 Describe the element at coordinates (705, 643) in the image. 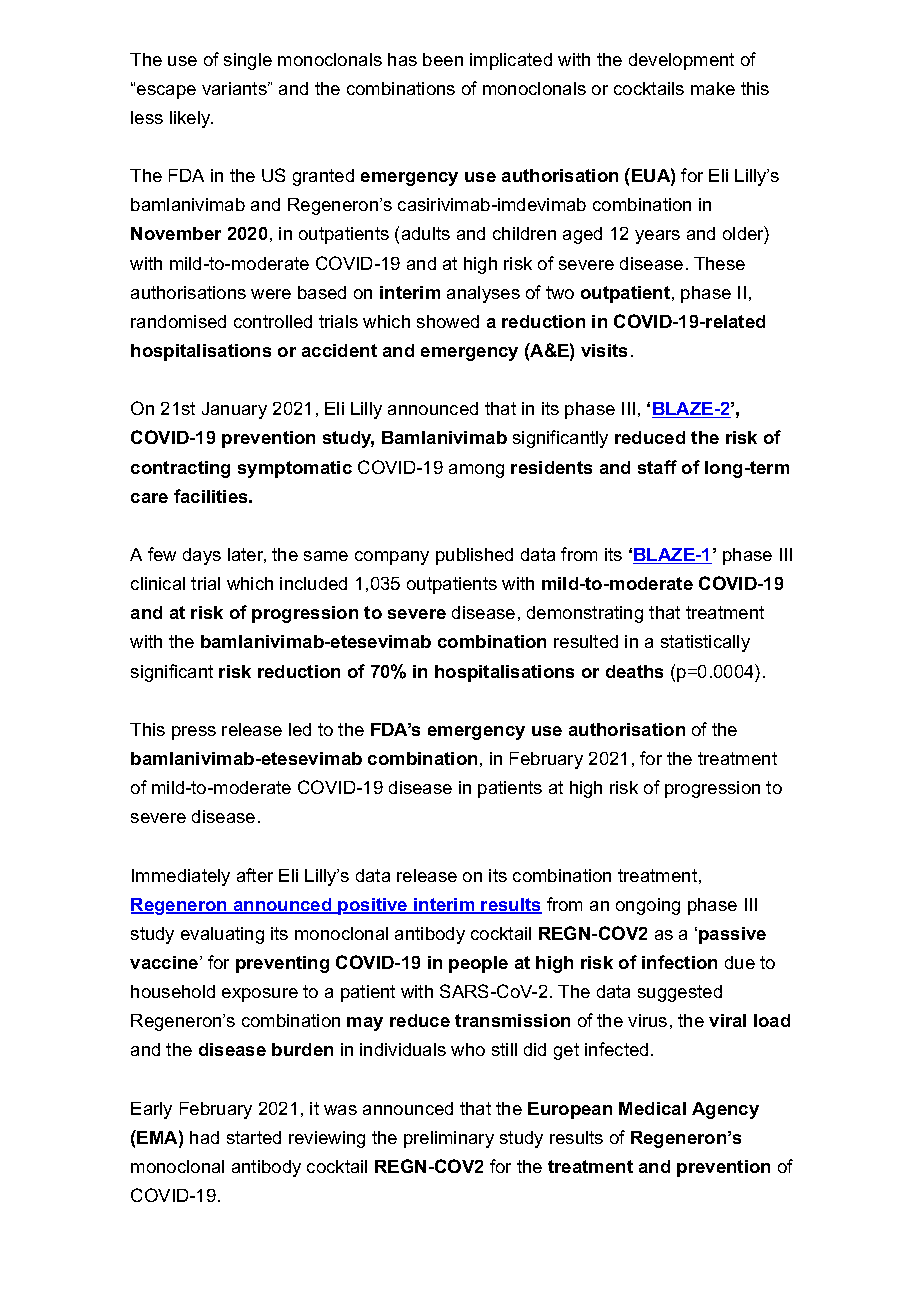

I see `statistically` at that location.
